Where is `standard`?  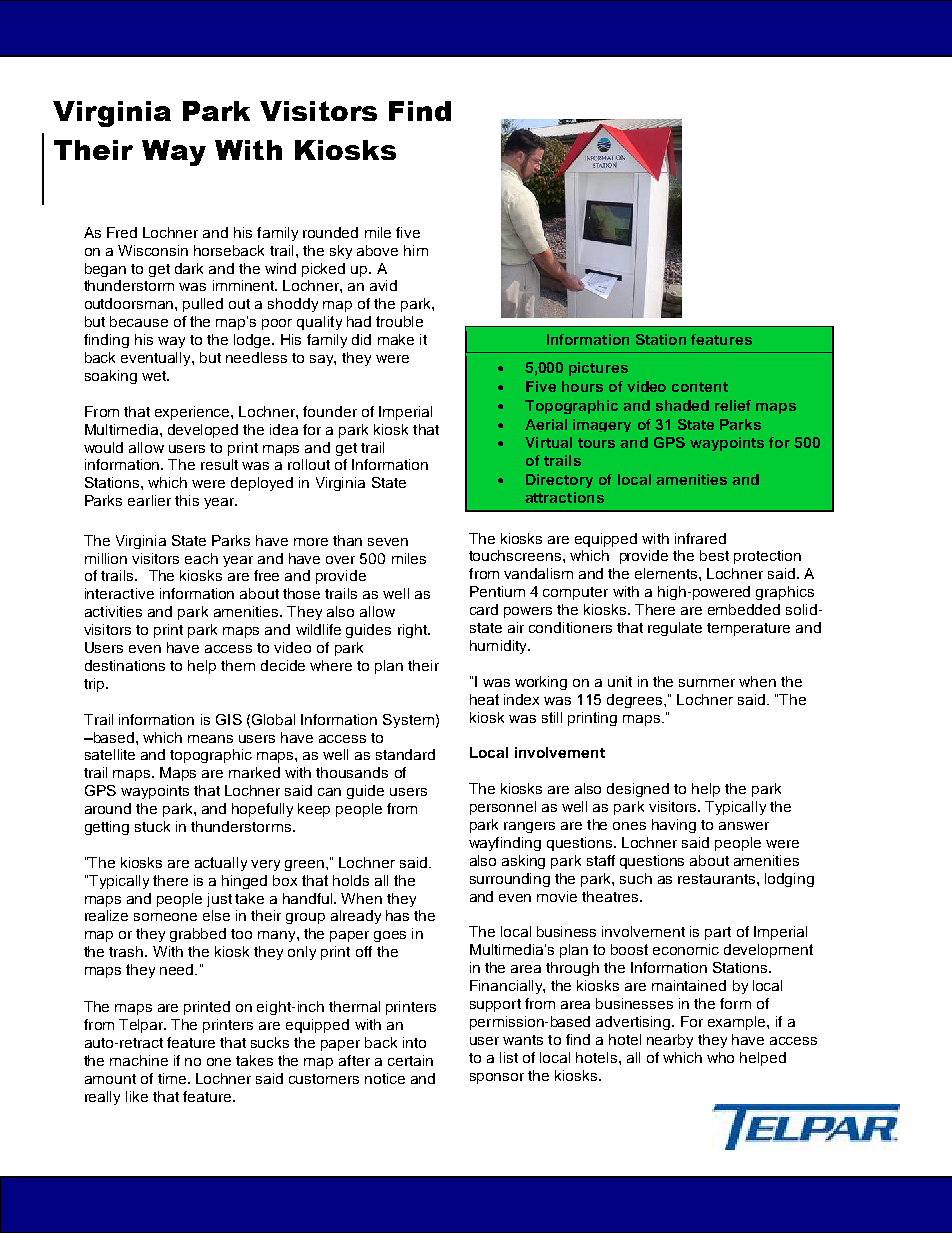 standard is located at coordinates (405, 754).
